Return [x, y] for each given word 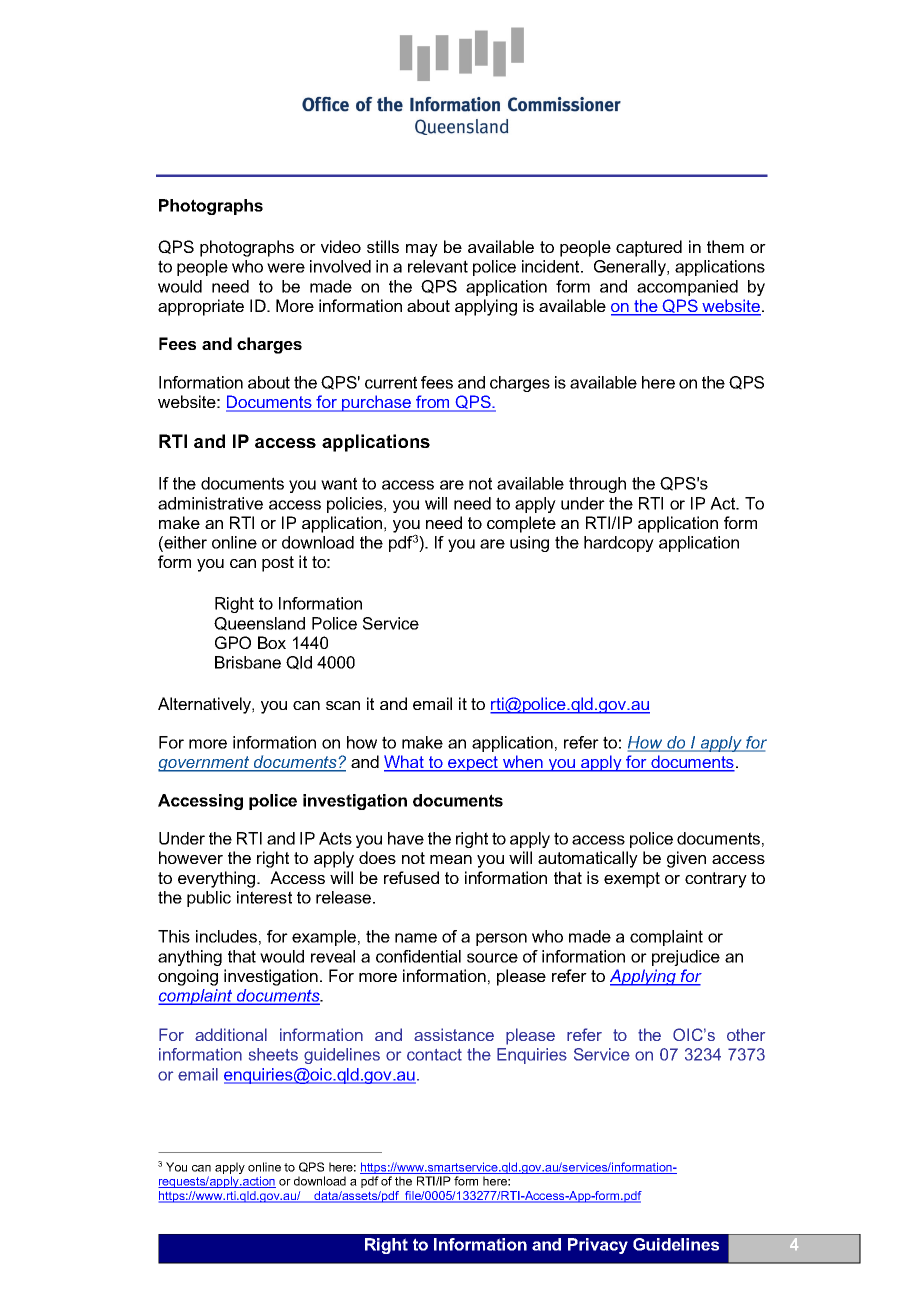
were [286, 268]
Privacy [598, 1246]
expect [473, 764]
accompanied [687, 288]
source [492, 958]
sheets [273, 1054]
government [205, 764]
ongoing [188, 977]
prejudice [686, 958]
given [686, 859]
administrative [210, 503]
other [746, 1034]
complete [521, 524]
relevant [438, 266]
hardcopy [619, 544]
